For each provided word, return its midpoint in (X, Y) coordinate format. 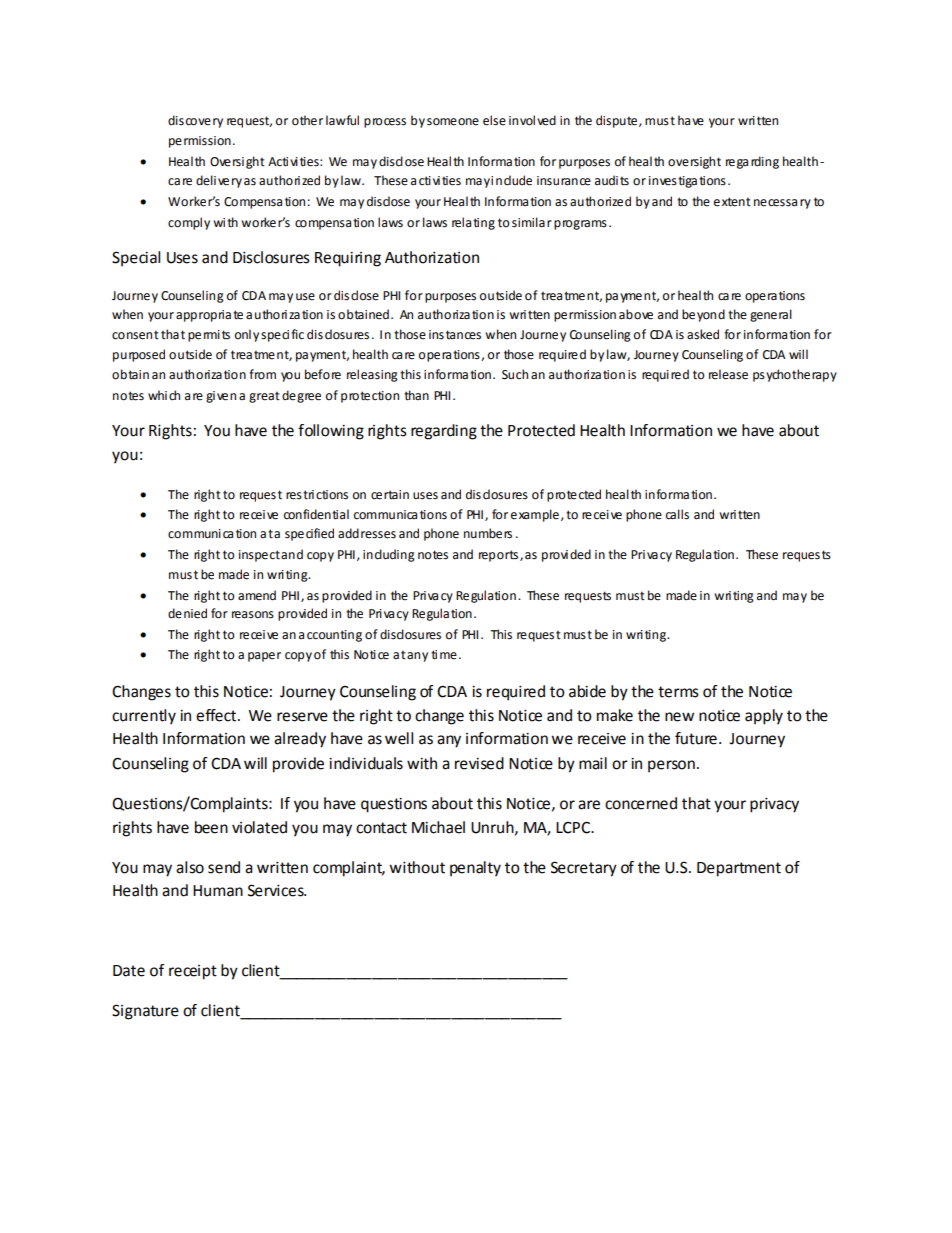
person (671, 766)
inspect (259, 556)
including (389, 555)
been (211, 827)
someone (453, 122)
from (262, 374)
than (416, 395)
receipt (193, 972)
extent (732, 202)
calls (677, 514)
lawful (342, 120)
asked (703, 334)
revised (479, 763)
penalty (475, 869)
